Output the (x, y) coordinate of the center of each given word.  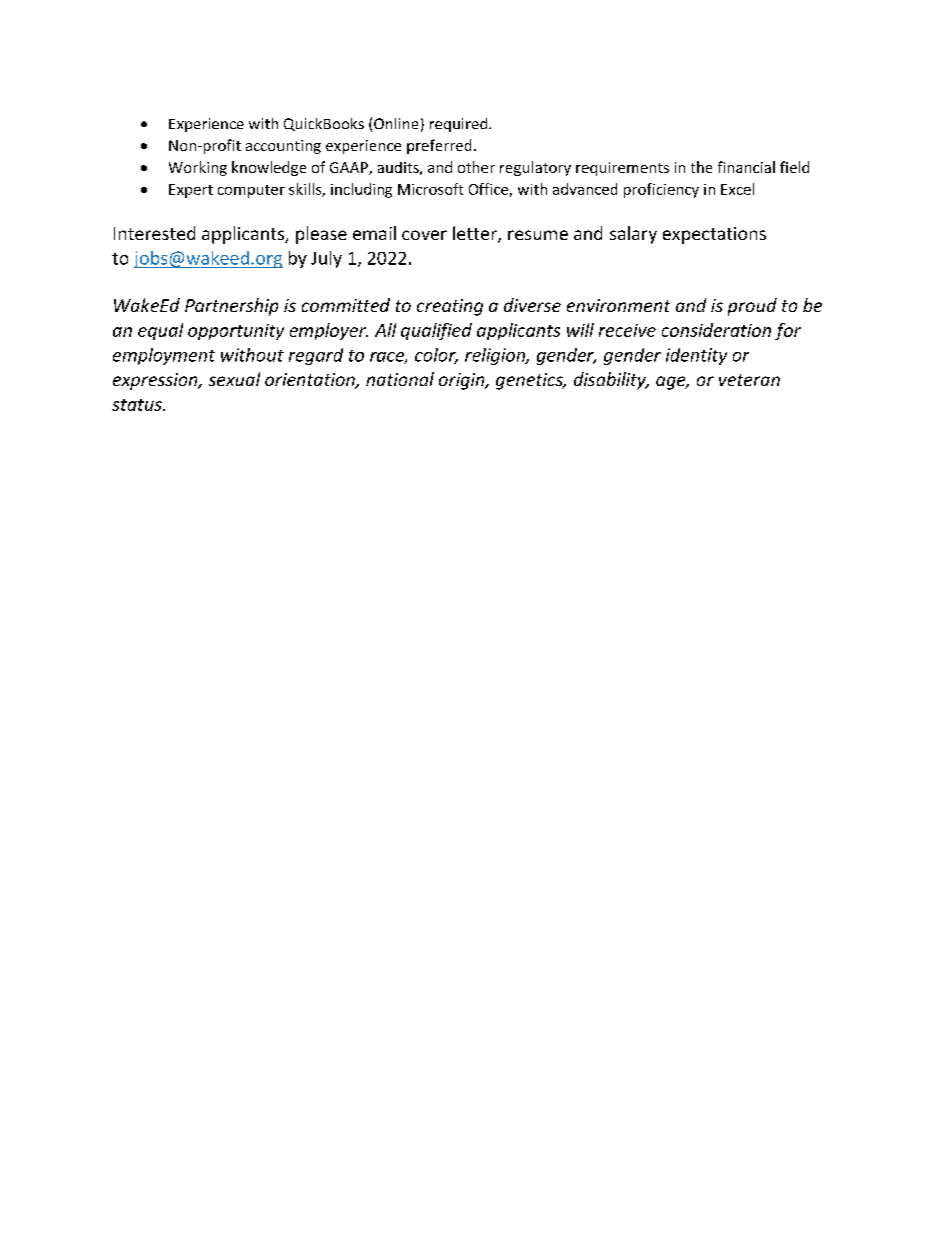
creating (450, 307)
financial (746, 167)
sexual (234, 379)
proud (752, 307)
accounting (283, 147)
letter (476, 234)
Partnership (231, 307)
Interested (154, 233)
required (460, 125)
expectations (714, 235)
